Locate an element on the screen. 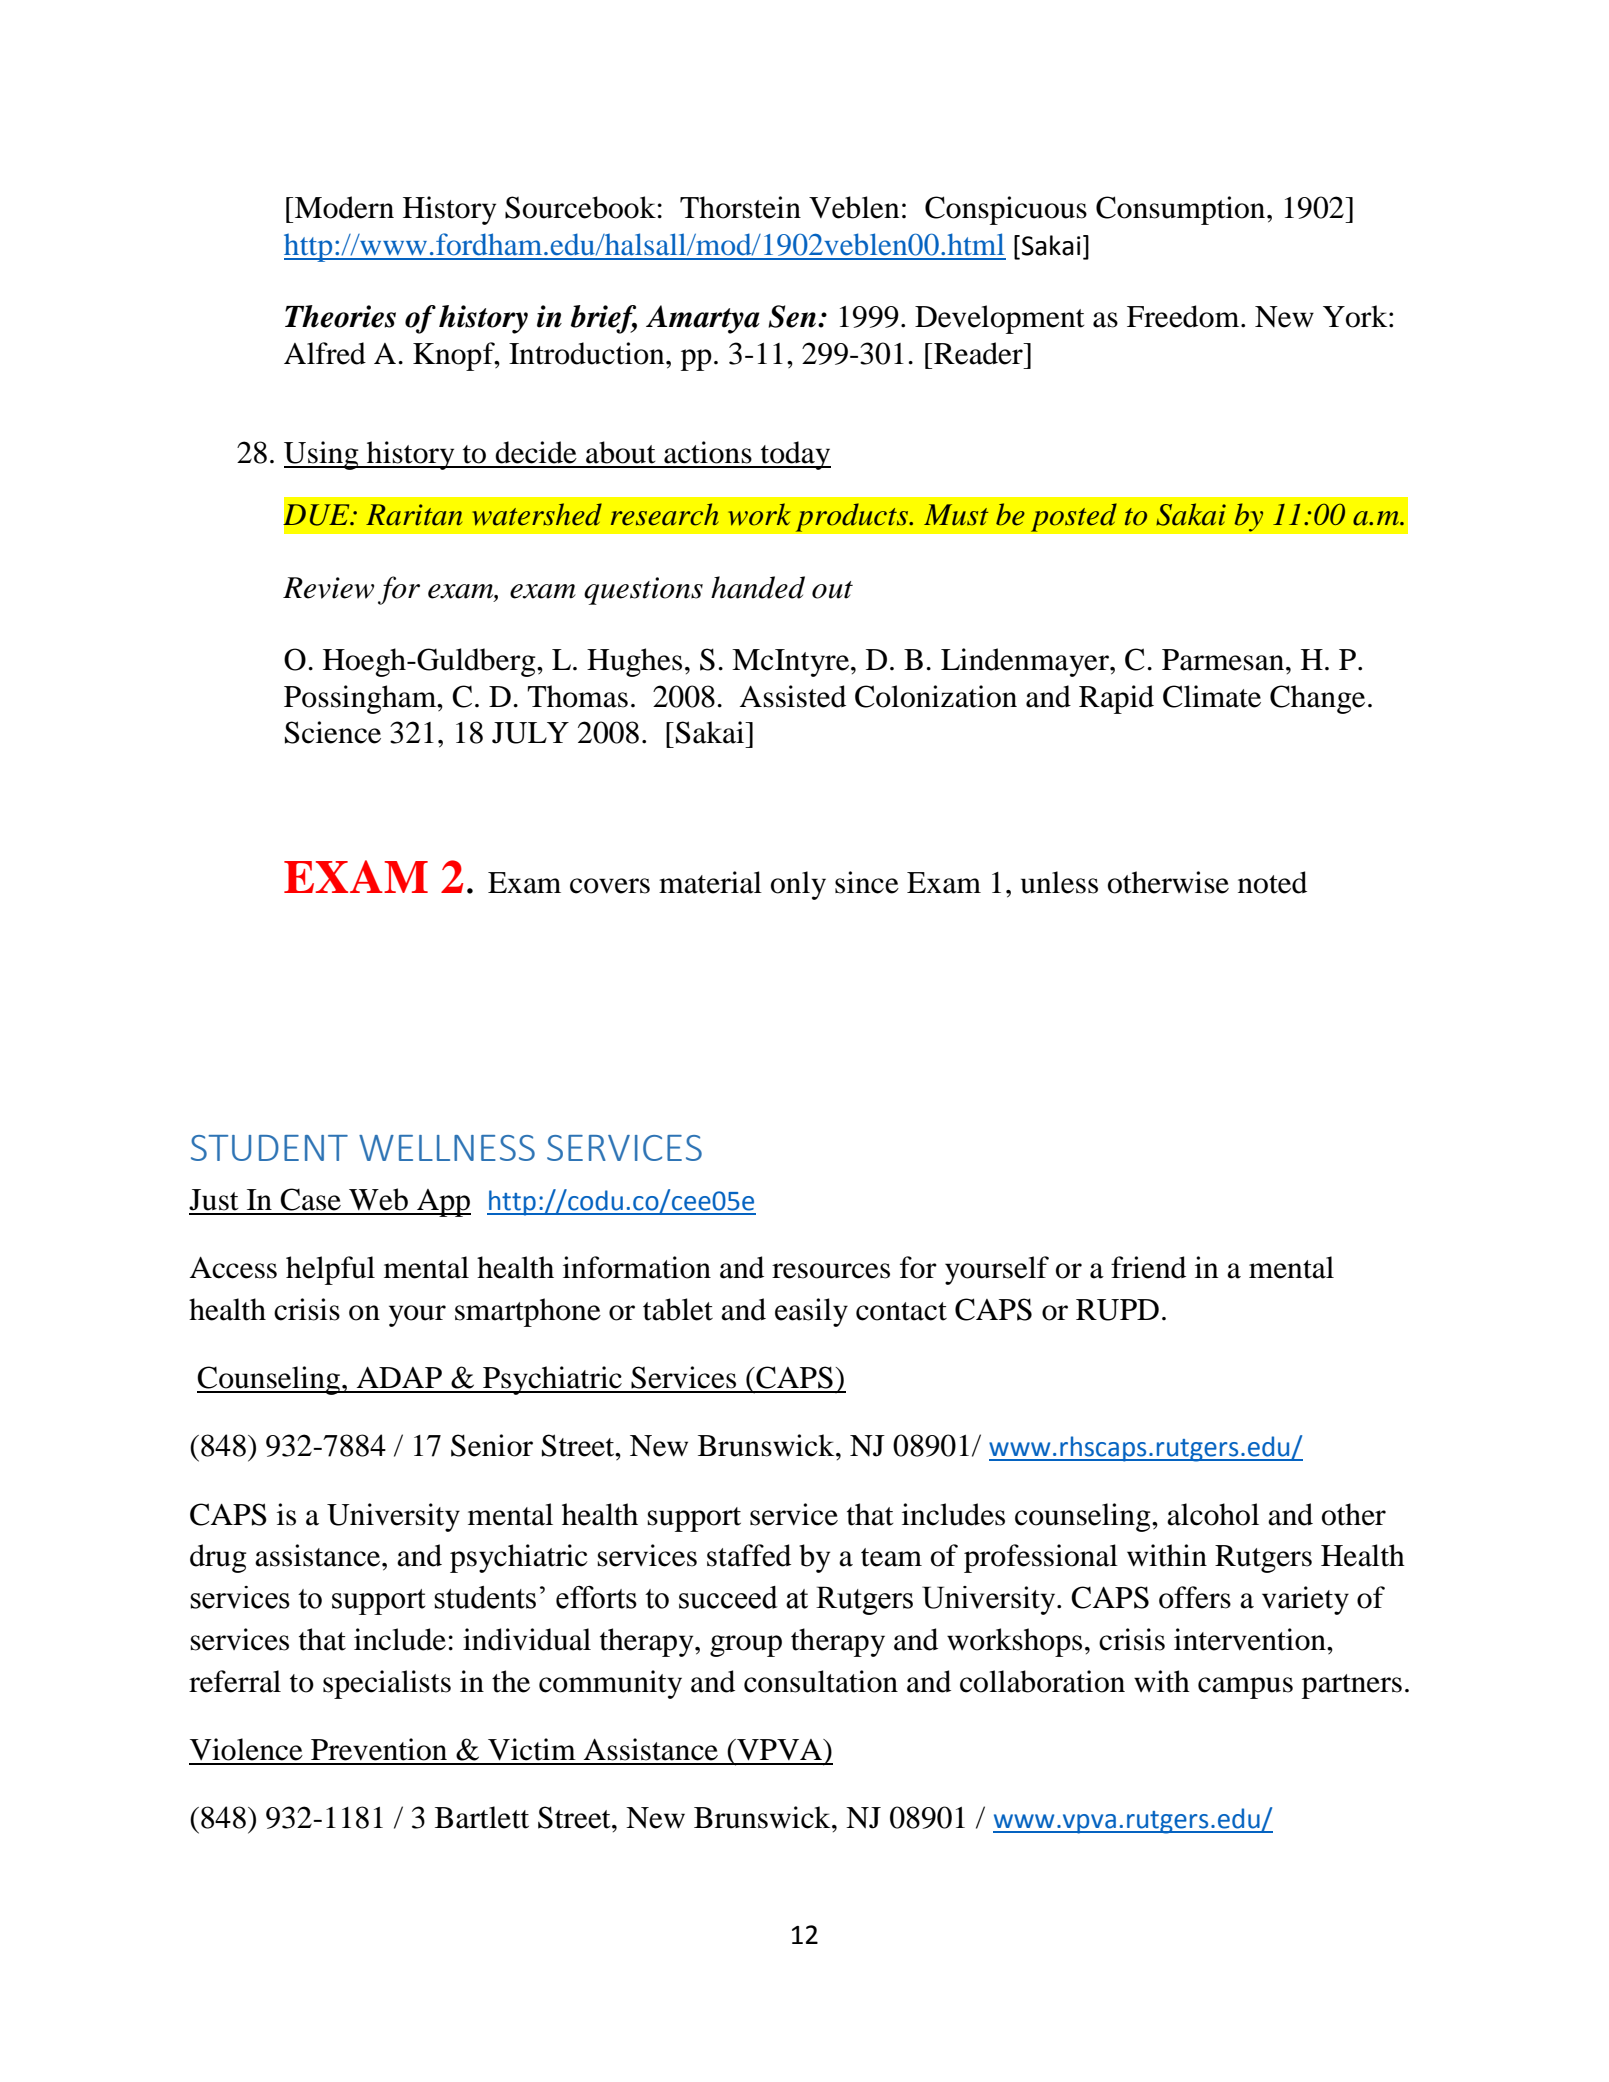 Image resolution: width=1609 pixels, height=2082 pixels. Consumption is located at coordinates (1182, 210).
